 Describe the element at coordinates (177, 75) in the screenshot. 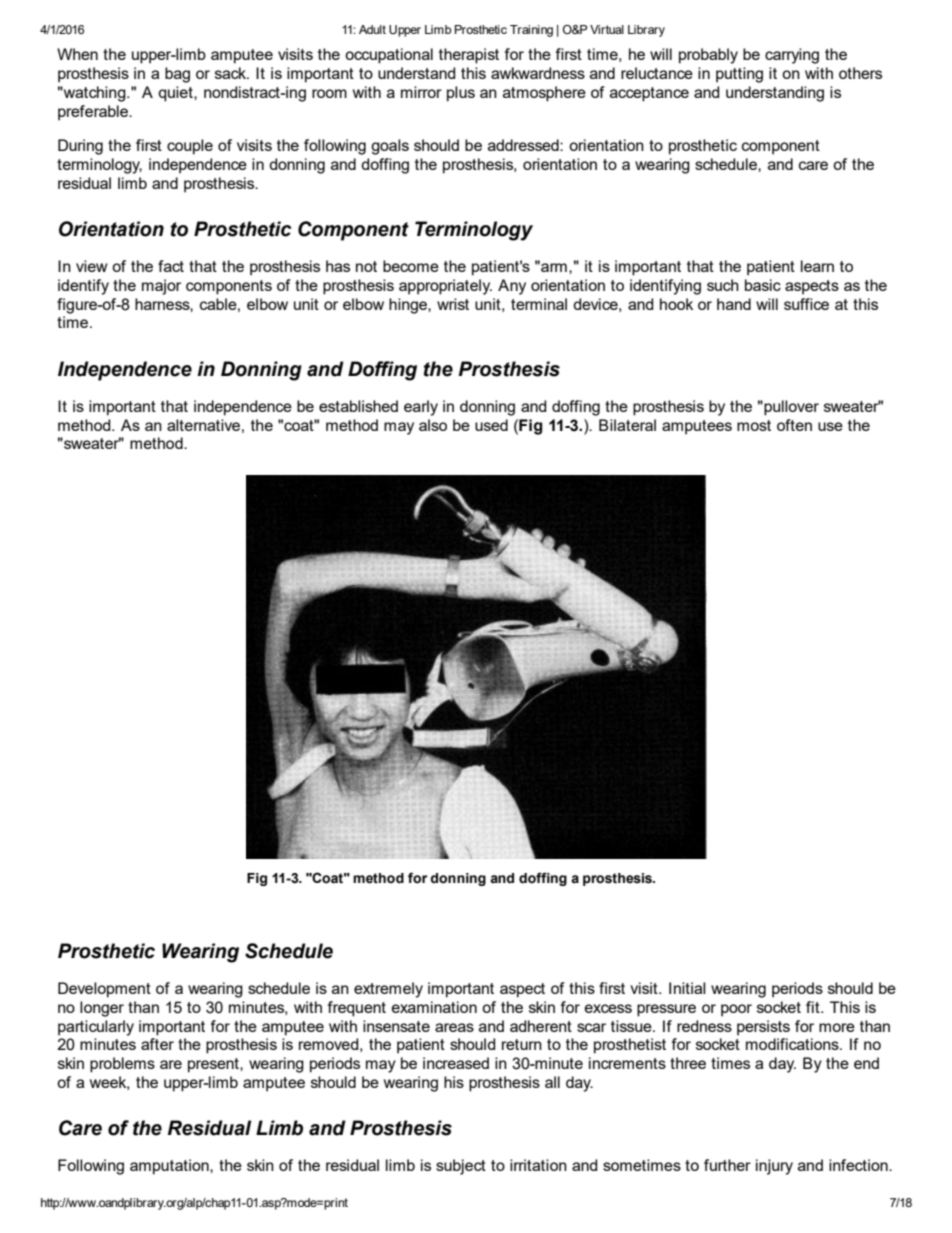

I see `bag` at that location.
